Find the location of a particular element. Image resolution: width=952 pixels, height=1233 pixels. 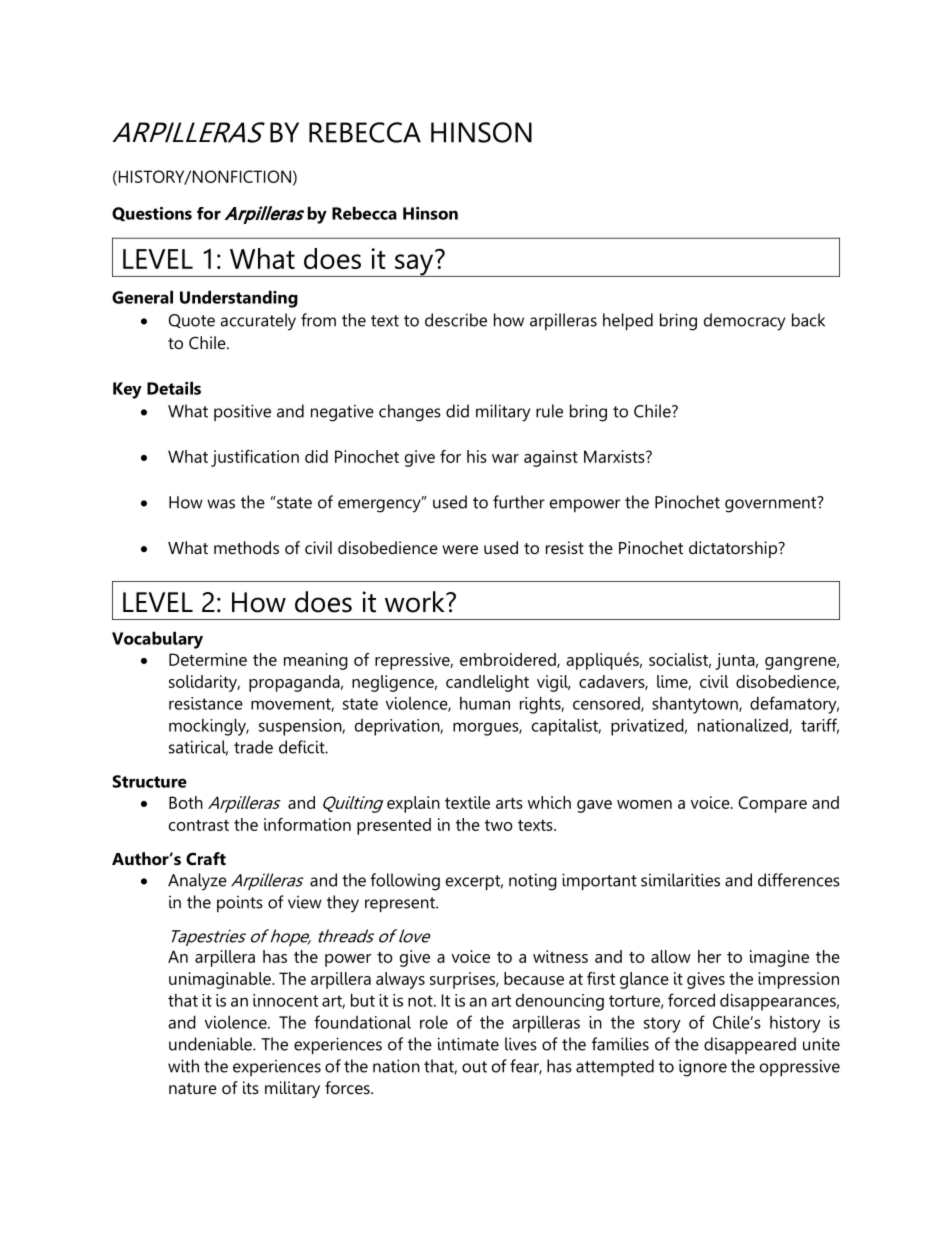

embroidered is located at coordinates (509, 660).
